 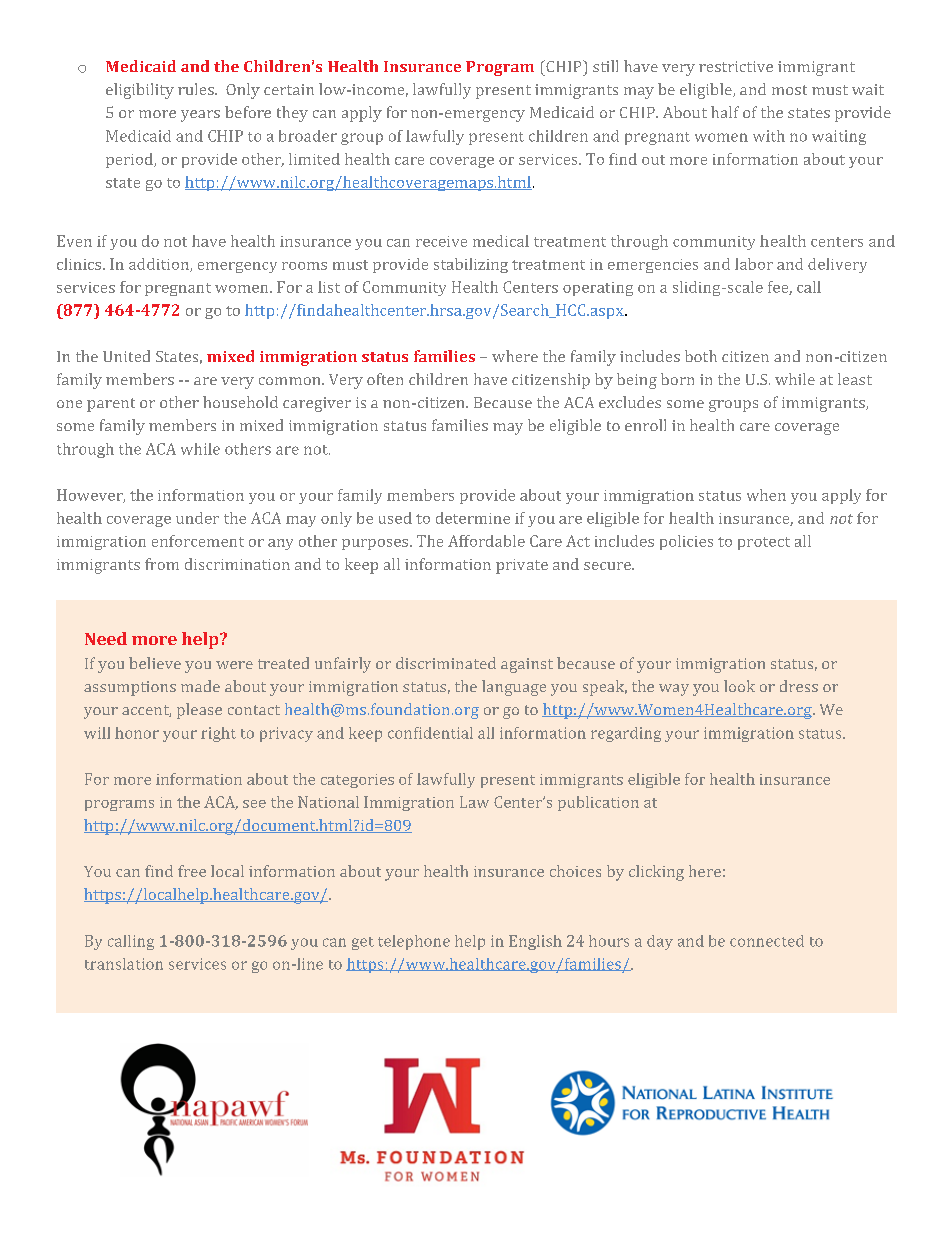 What do you see at coordinates (137, 733) in the image?
I see `honor` at bounding box center [137, 733].
